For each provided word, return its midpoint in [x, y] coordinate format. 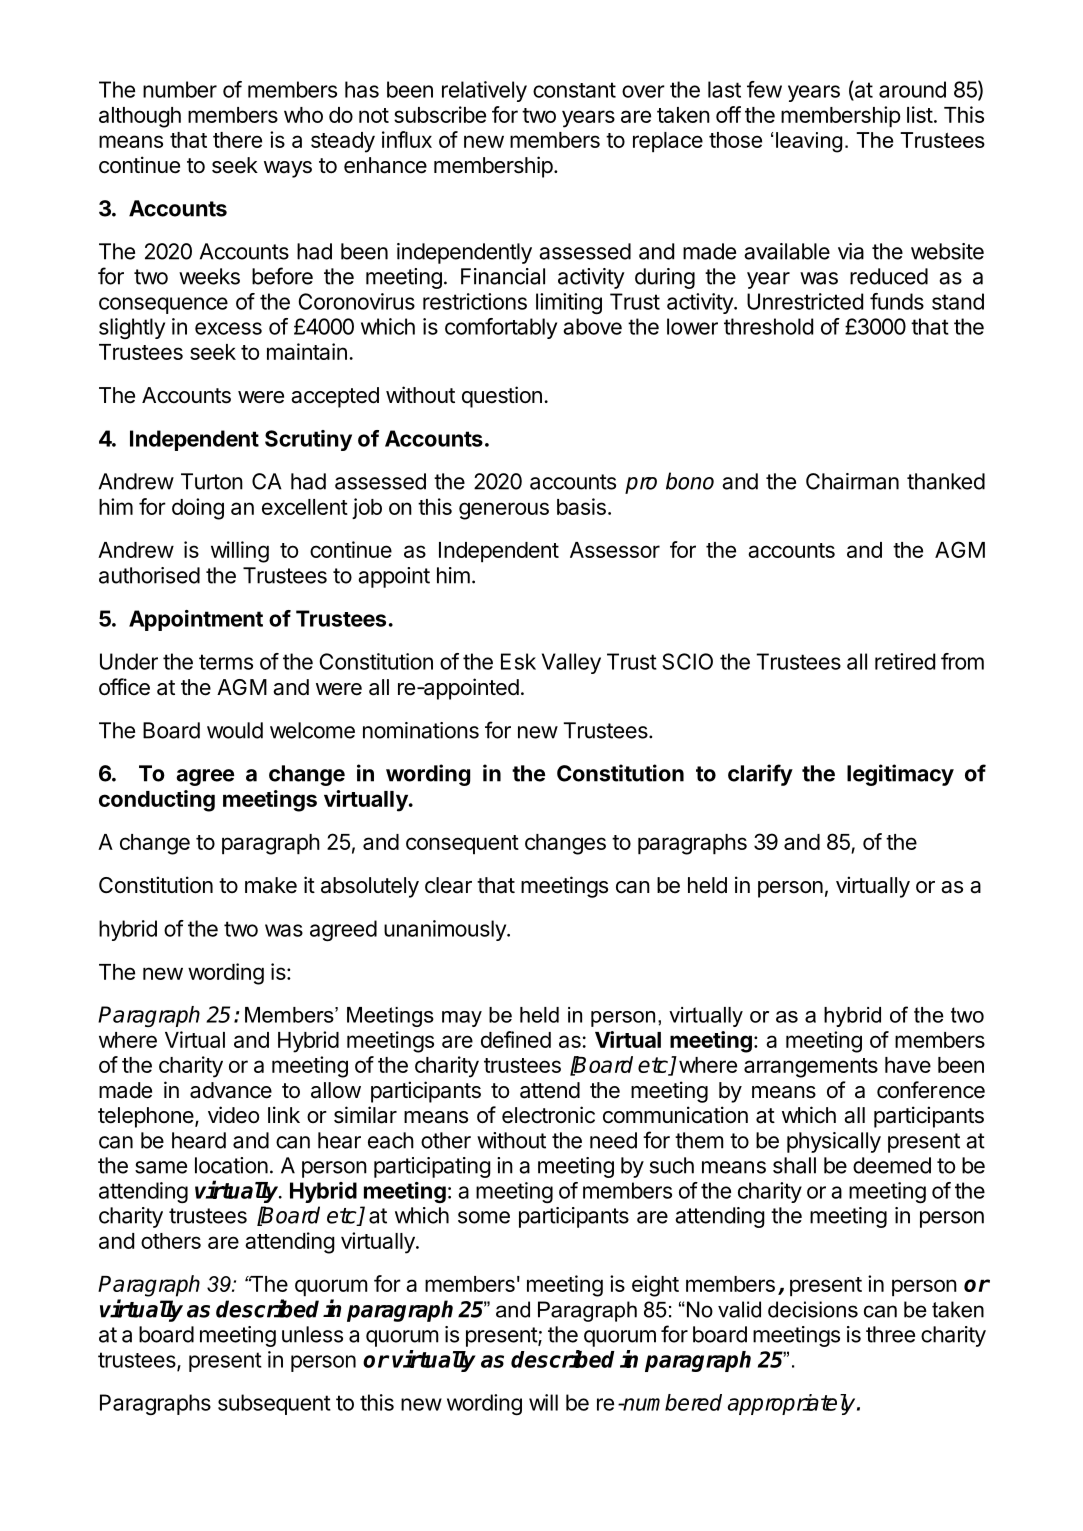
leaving [809, 142]
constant [574, 90]
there [237, 140]
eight [655, 1286]
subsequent [274, 1404]
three [890, 1334]
